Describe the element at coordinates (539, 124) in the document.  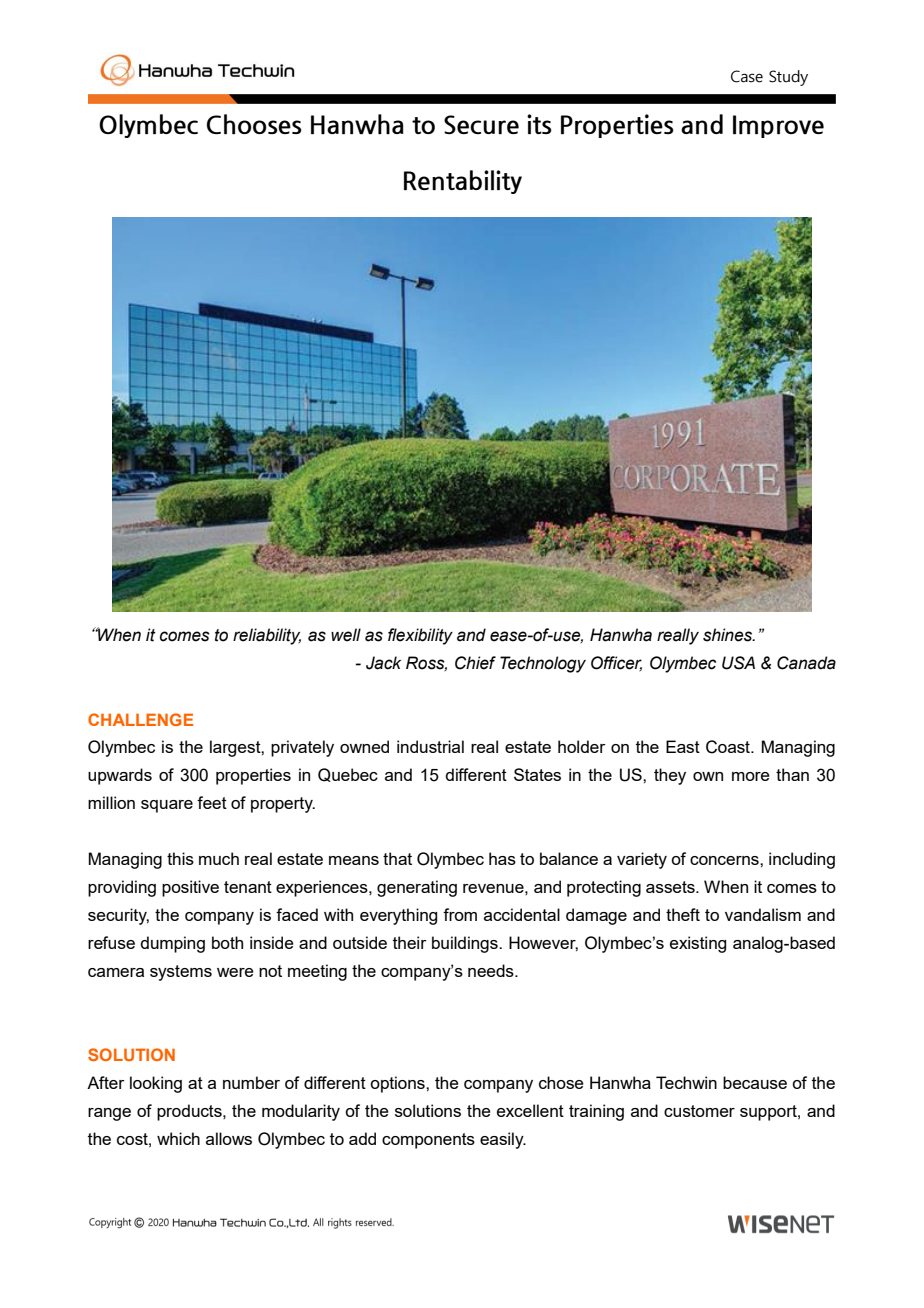
I see `its` at that location.
